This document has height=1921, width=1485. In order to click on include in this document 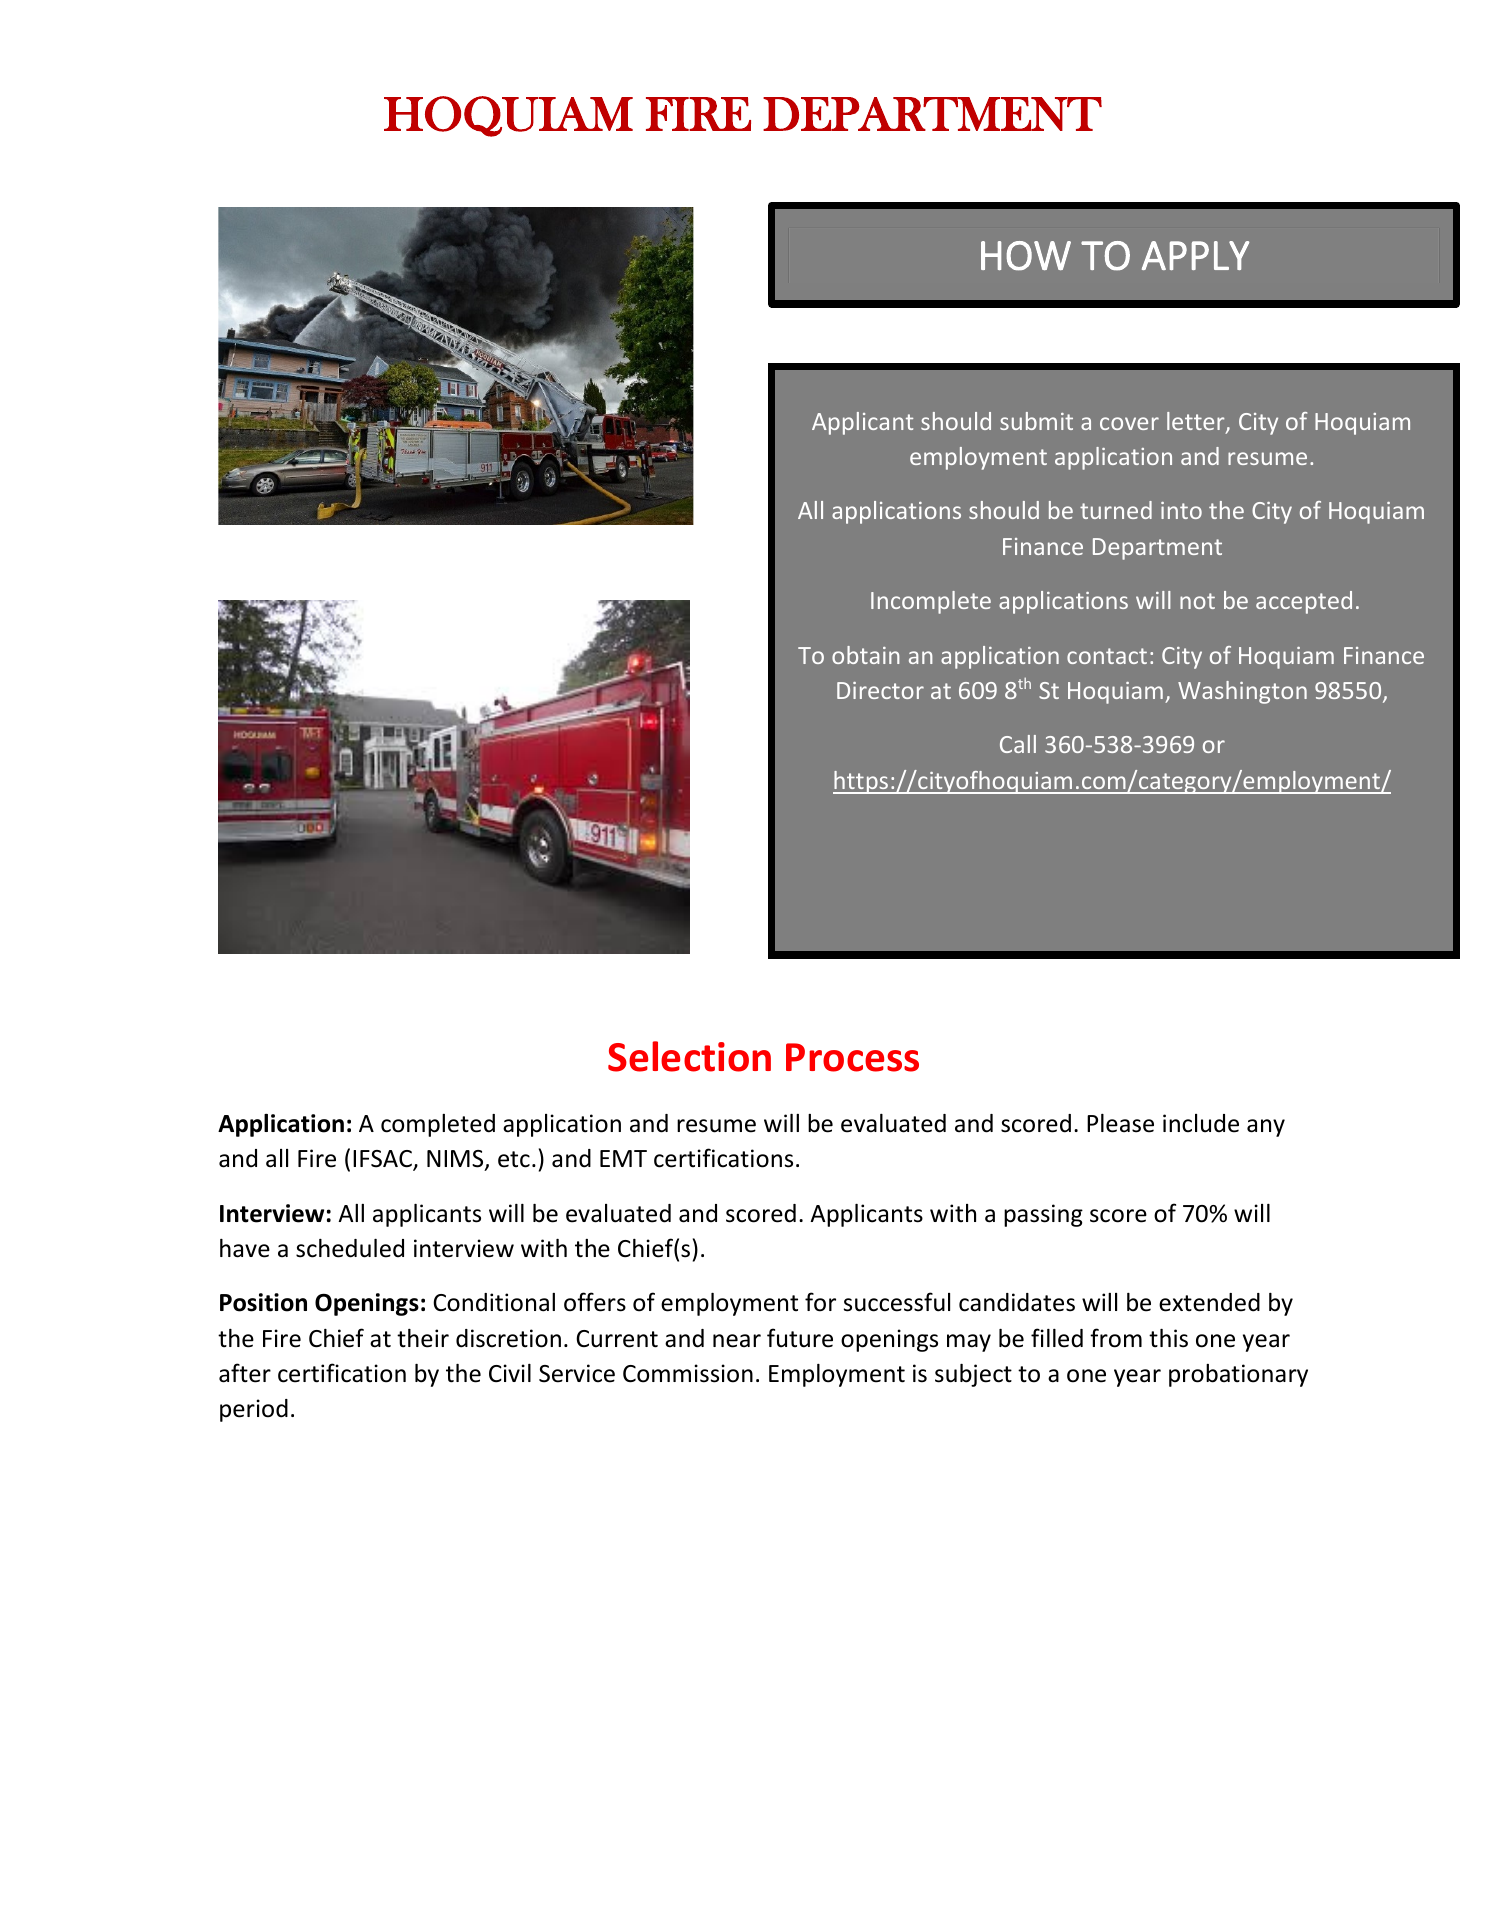, I will do `click(1201, 1123)`.
